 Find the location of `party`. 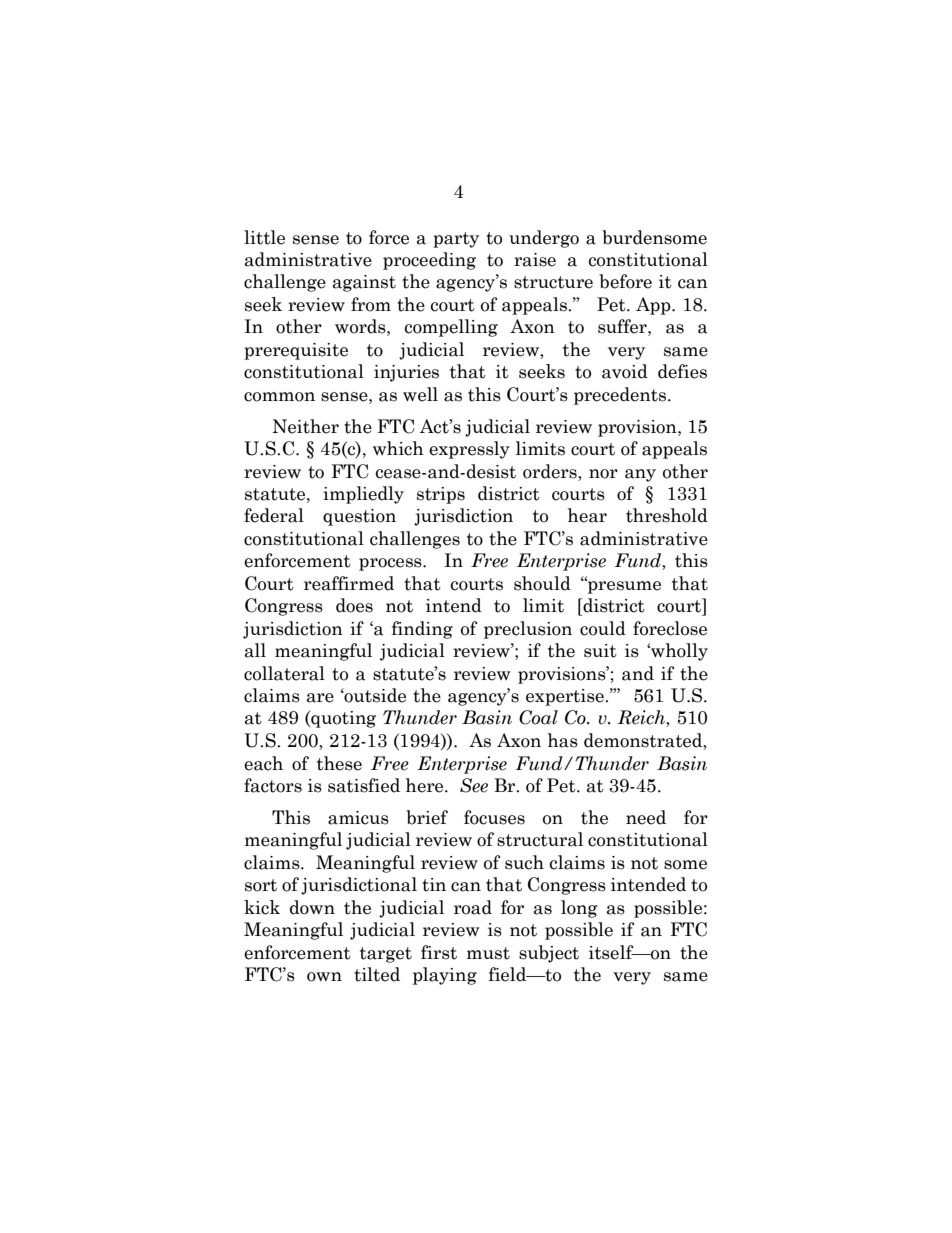

party is located at coordinates (456, 240).
